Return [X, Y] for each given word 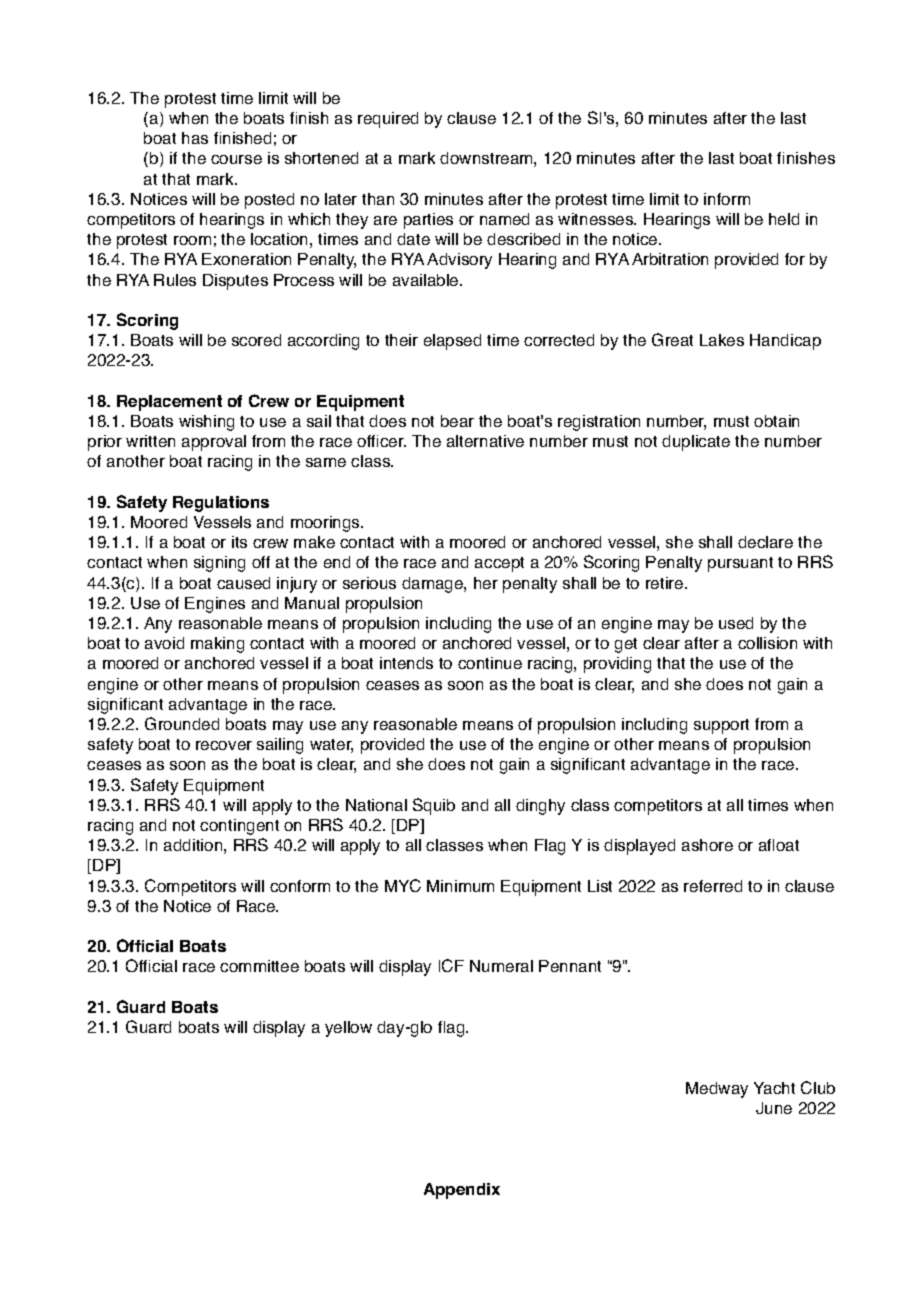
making [217, 645]
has [195, 138]
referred [713, 886]
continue [490, 663]
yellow [348, 1029]
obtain [776, 421]
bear [457, 421]
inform [727, 199]
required [388, 120]
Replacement [169, 403]
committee [259, 966]
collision [767, 643]
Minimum [460, 886]
